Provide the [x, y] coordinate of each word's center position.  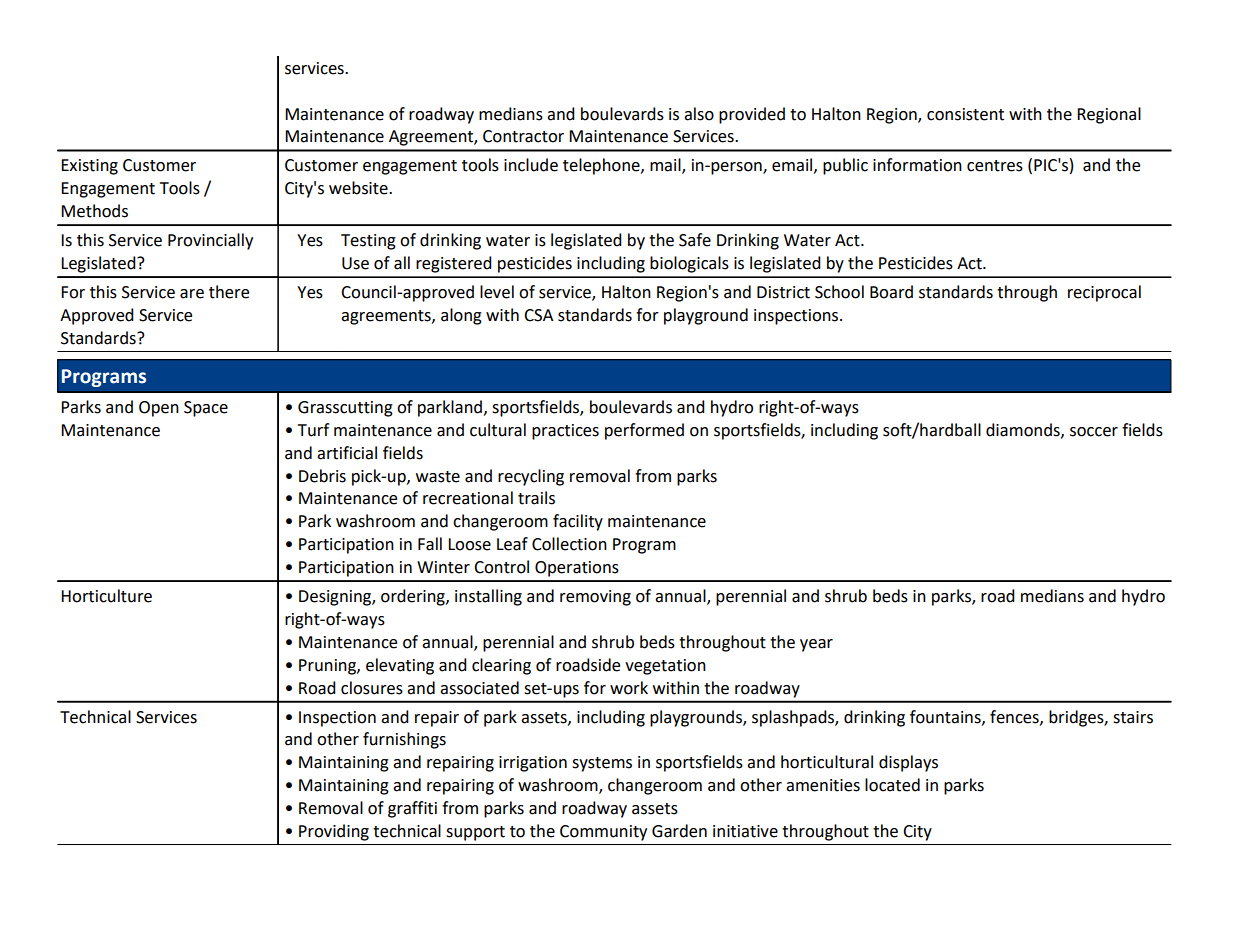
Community [603, 833]
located [892, 785]
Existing [89, 167]
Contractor [523, 136]
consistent [965, 114]
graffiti [412, 809]
